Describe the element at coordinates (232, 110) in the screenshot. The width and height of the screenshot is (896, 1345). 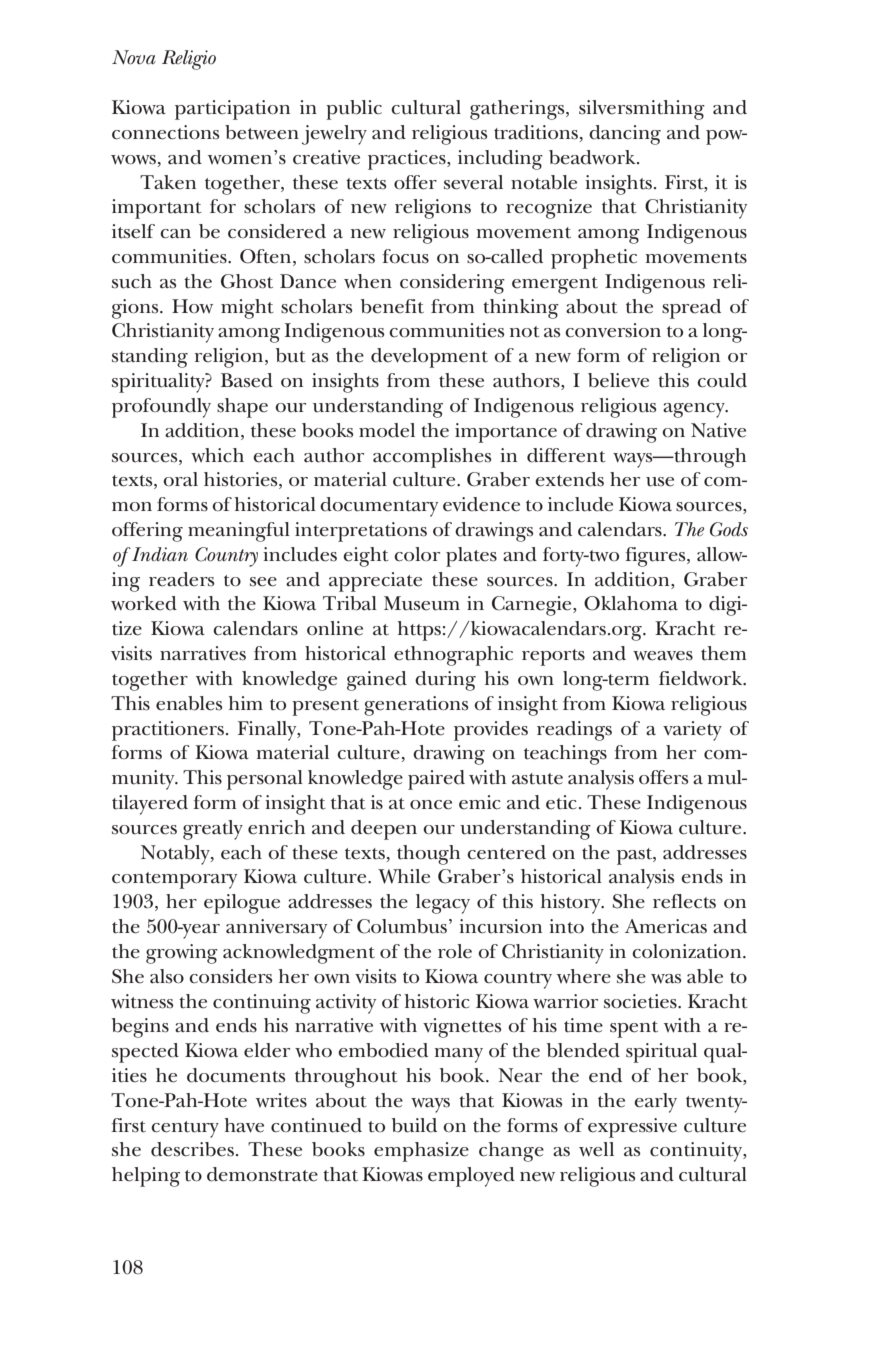
I see `participation` at that location.
